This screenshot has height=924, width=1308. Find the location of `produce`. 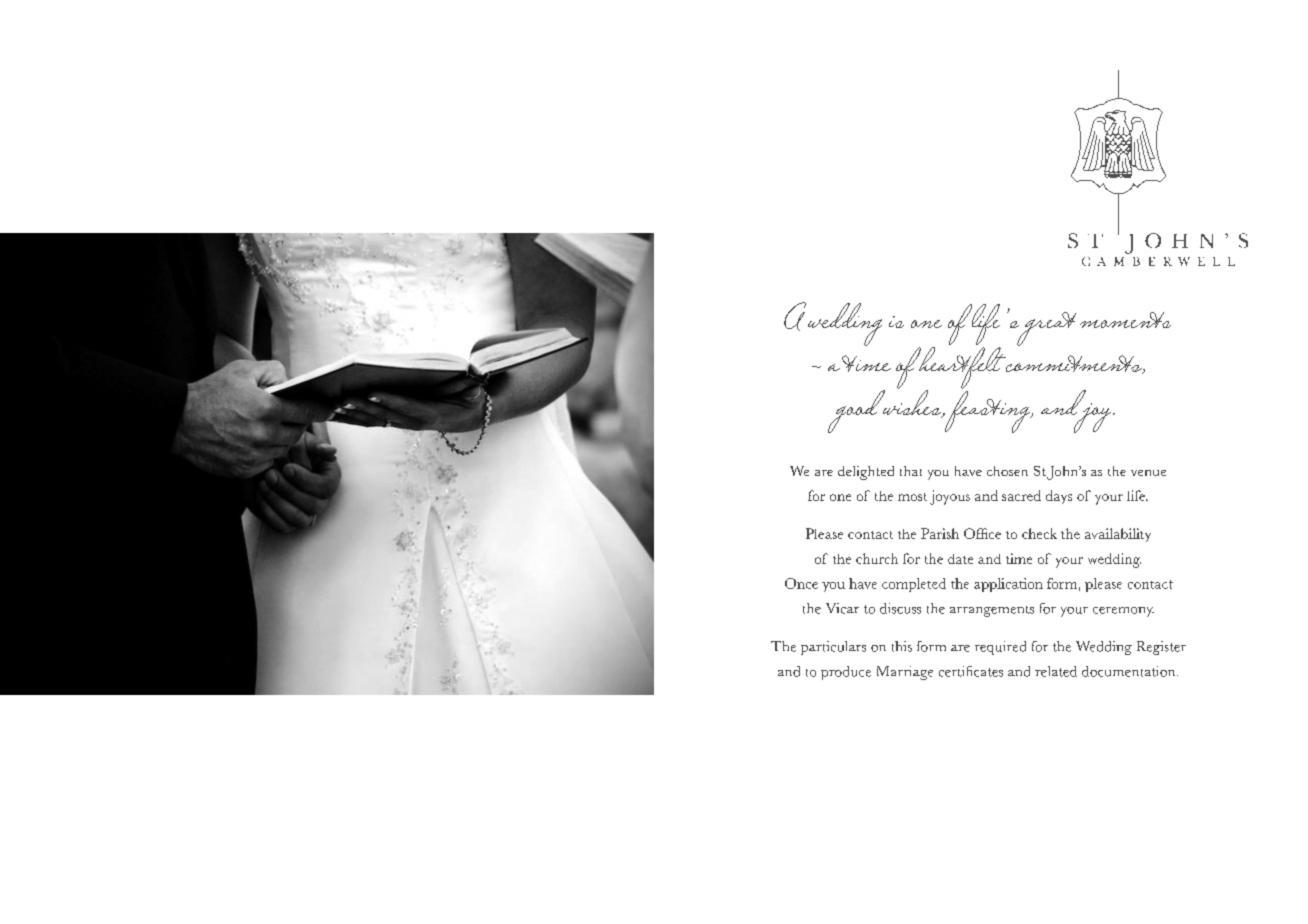

produce is located at coordinates (846, 673).
